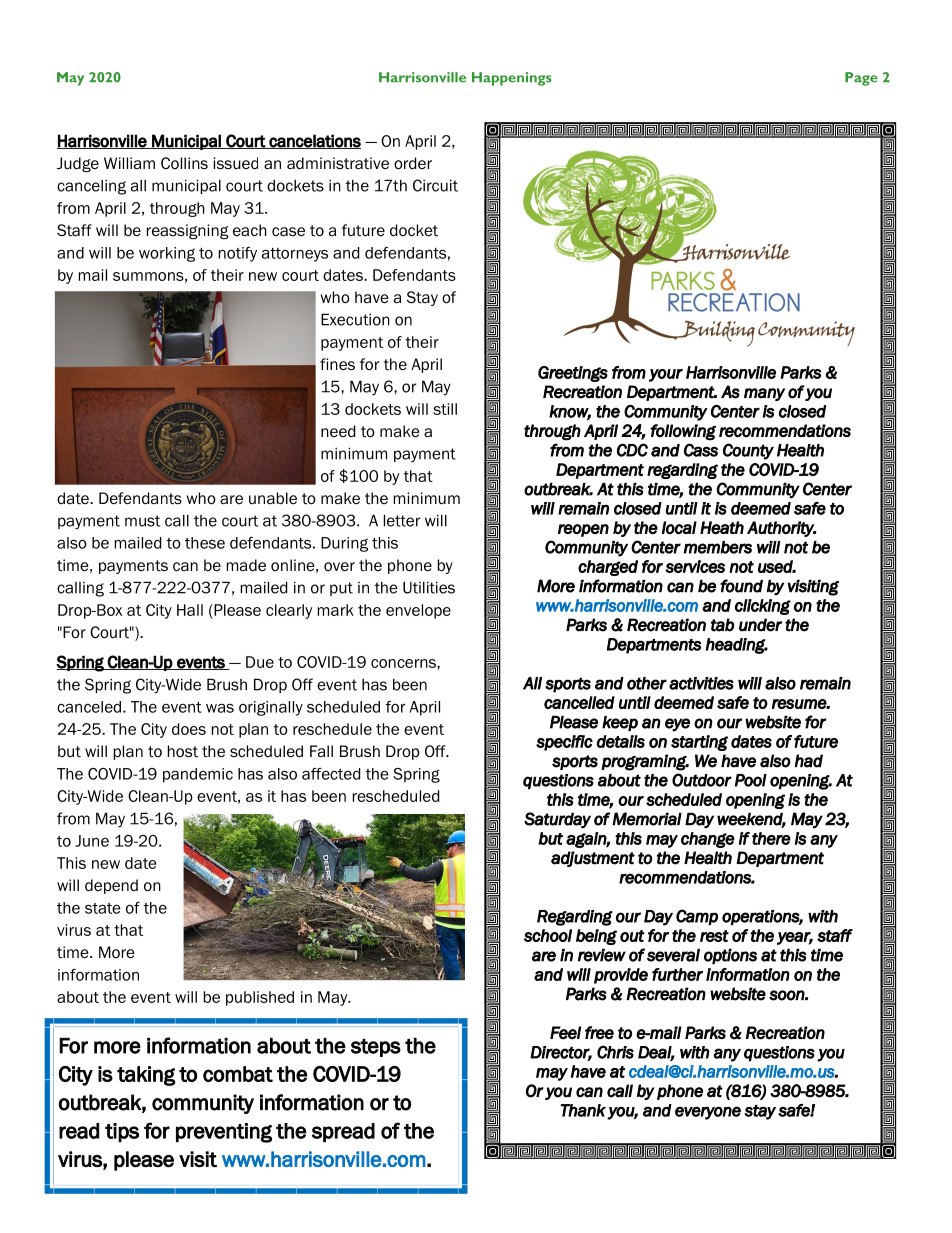  What do you see at coordinates (583, 1110) in the screenshot?
I see `Thank` at bounding box center [583, 1110].
